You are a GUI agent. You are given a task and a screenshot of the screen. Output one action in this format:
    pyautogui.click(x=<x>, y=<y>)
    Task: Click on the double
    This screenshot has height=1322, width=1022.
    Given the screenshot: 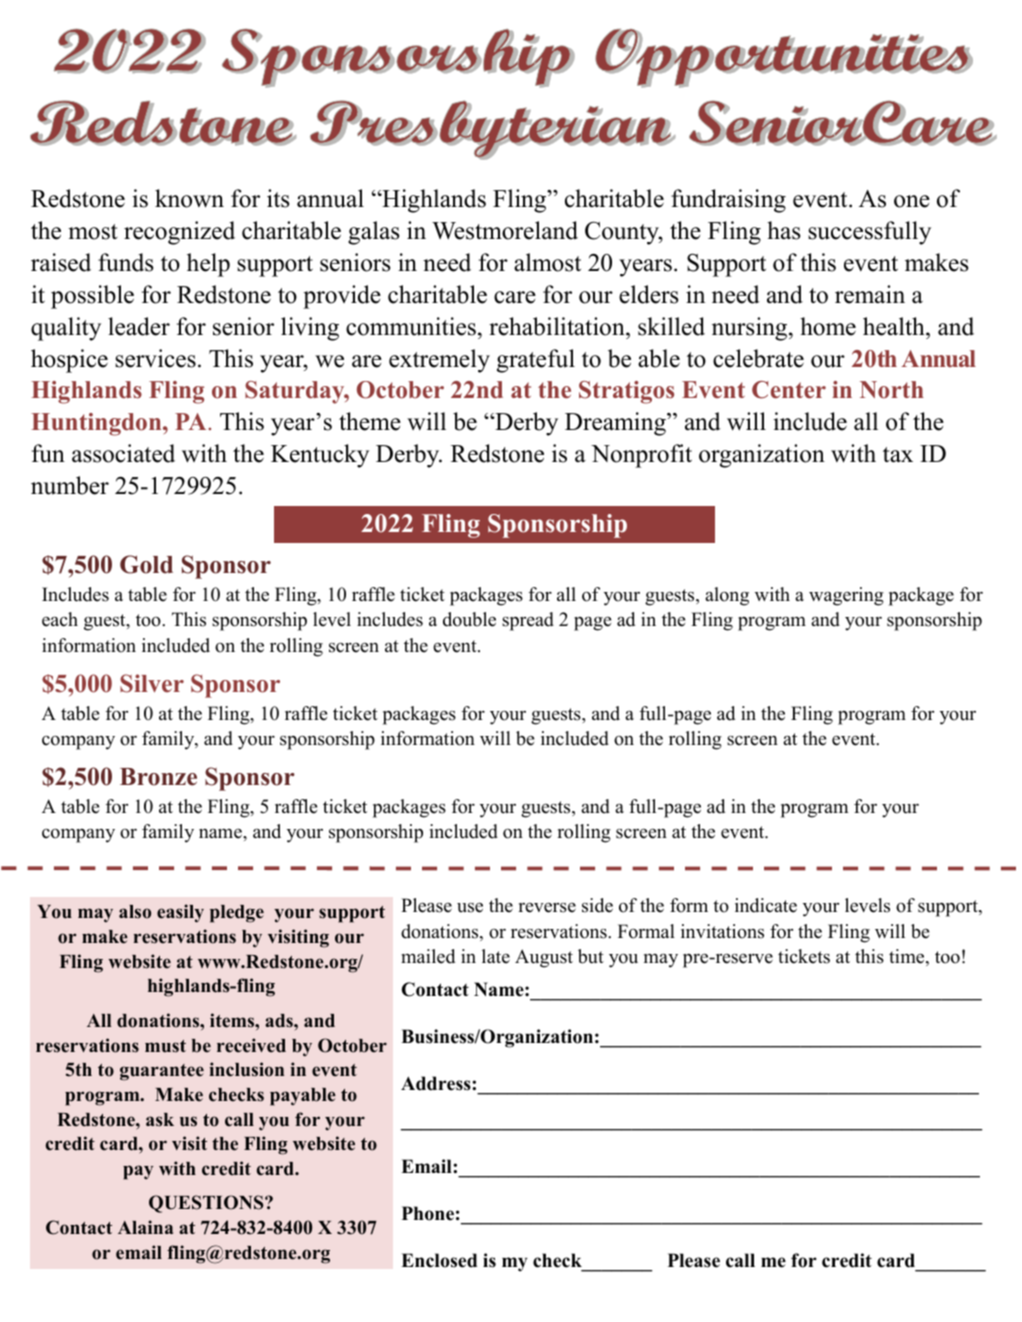 What is the action you would take?
    pyautogui.click(x=469, y=619)
